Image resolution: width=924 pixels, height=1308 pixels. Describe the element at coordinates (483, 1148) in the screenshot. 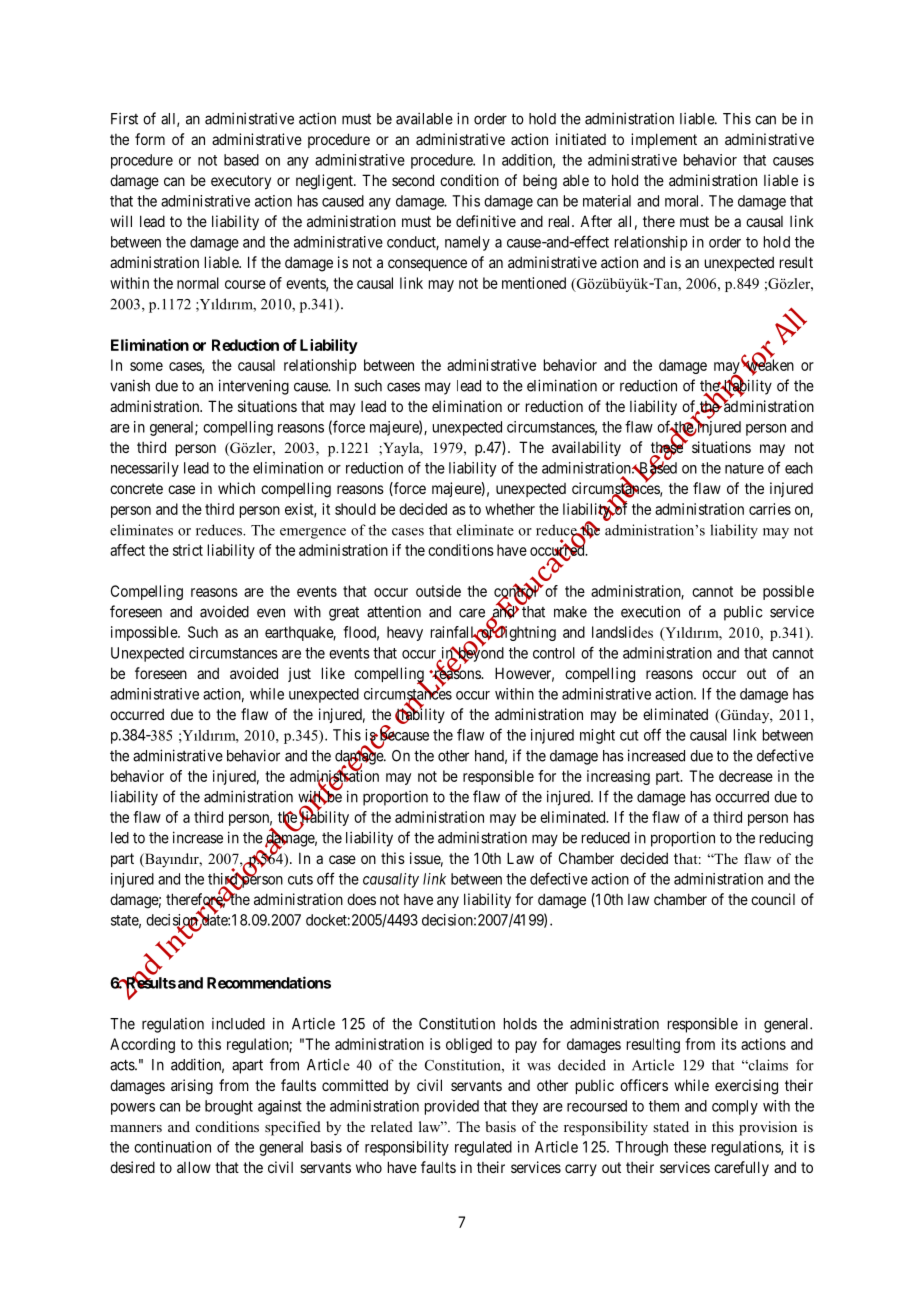

I see `regulated` at that location.
